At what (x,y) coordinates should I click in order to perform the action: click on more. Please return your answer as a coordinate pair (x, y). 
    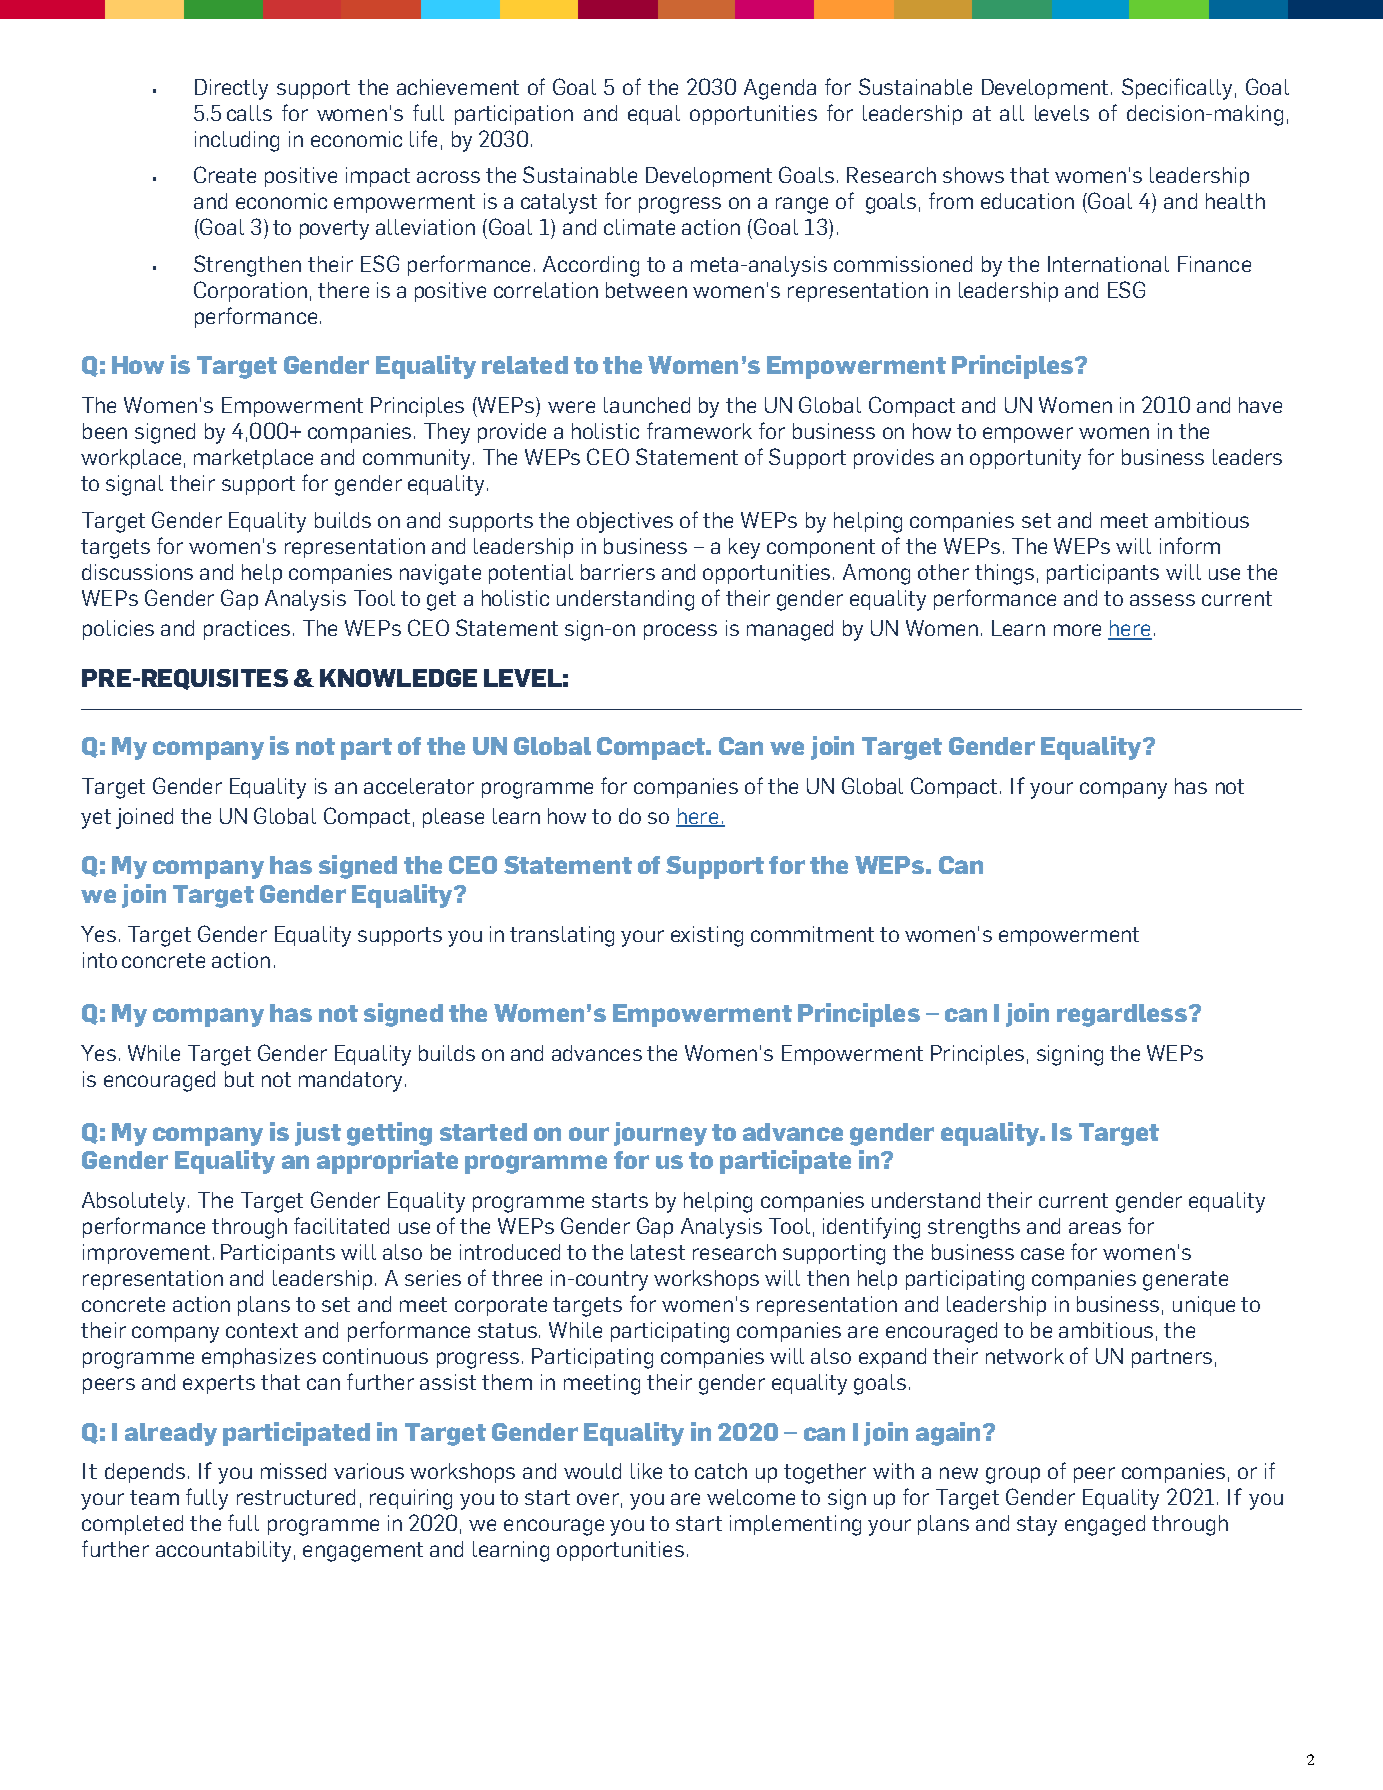
    Looking at the image, I should click on (1077, 630).
